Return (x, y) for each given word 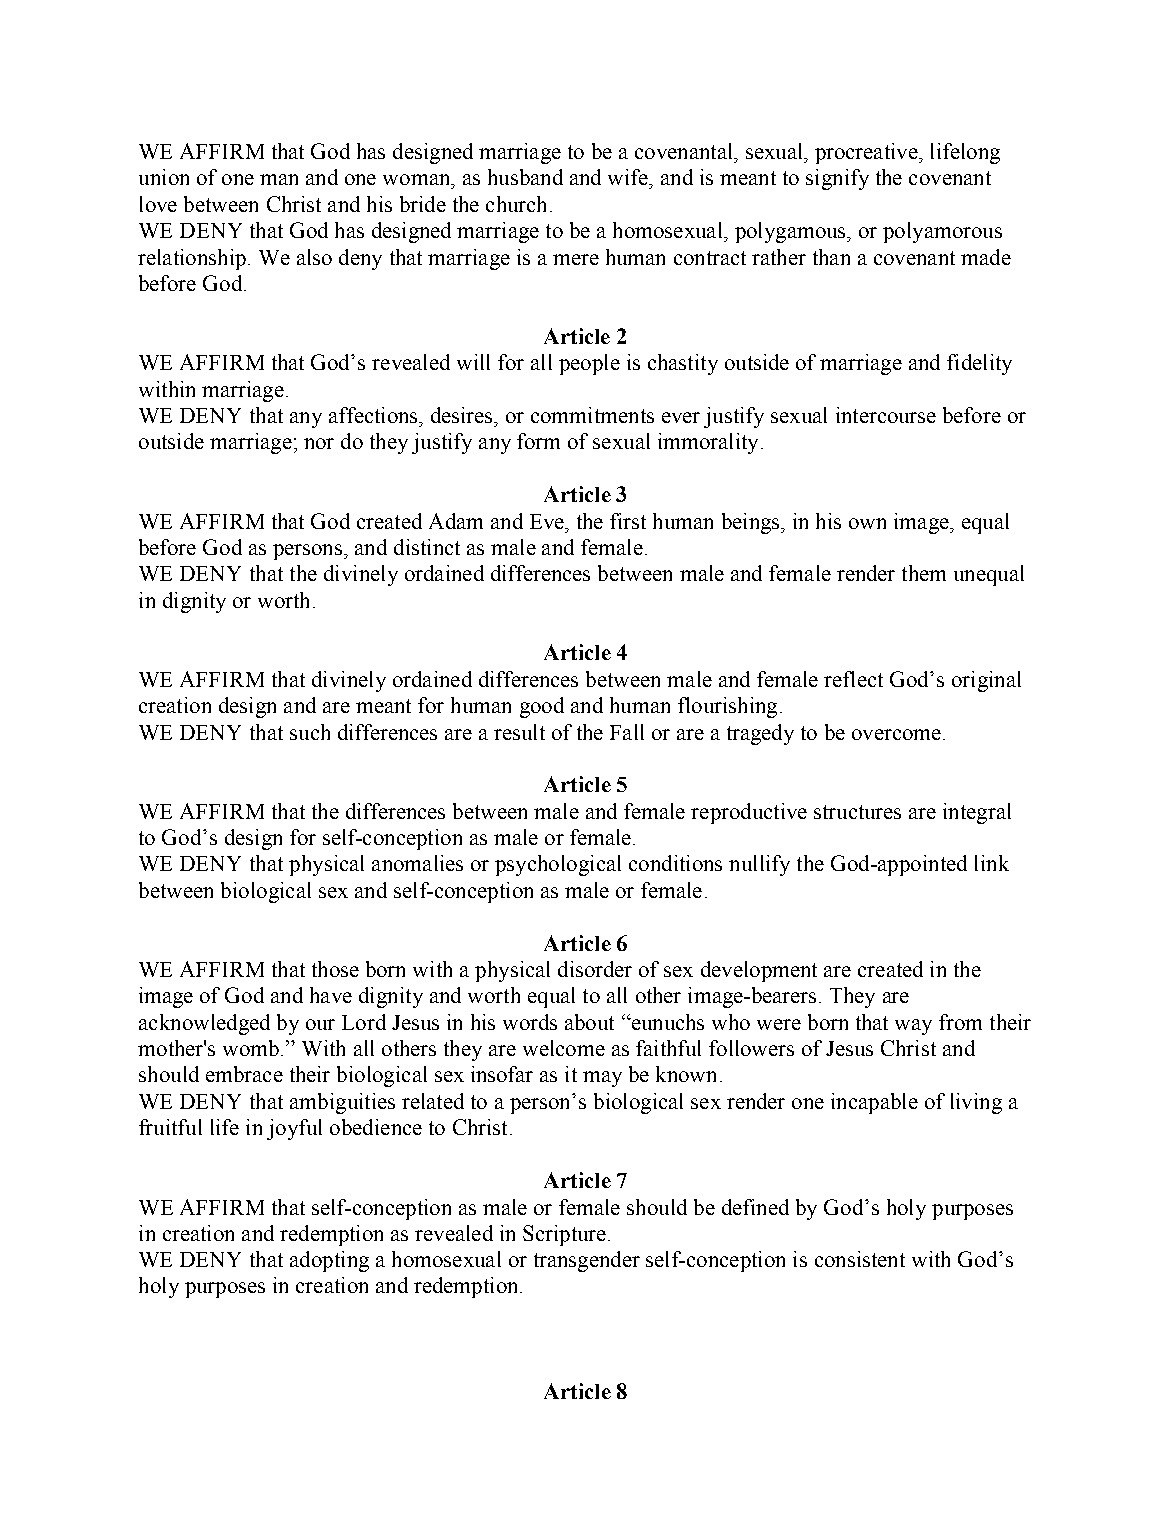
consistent (860, 1259)
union (164, 177)
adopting (329, 1261)
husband (525, 177)
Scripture (564, 1235)
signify (837, 179)
